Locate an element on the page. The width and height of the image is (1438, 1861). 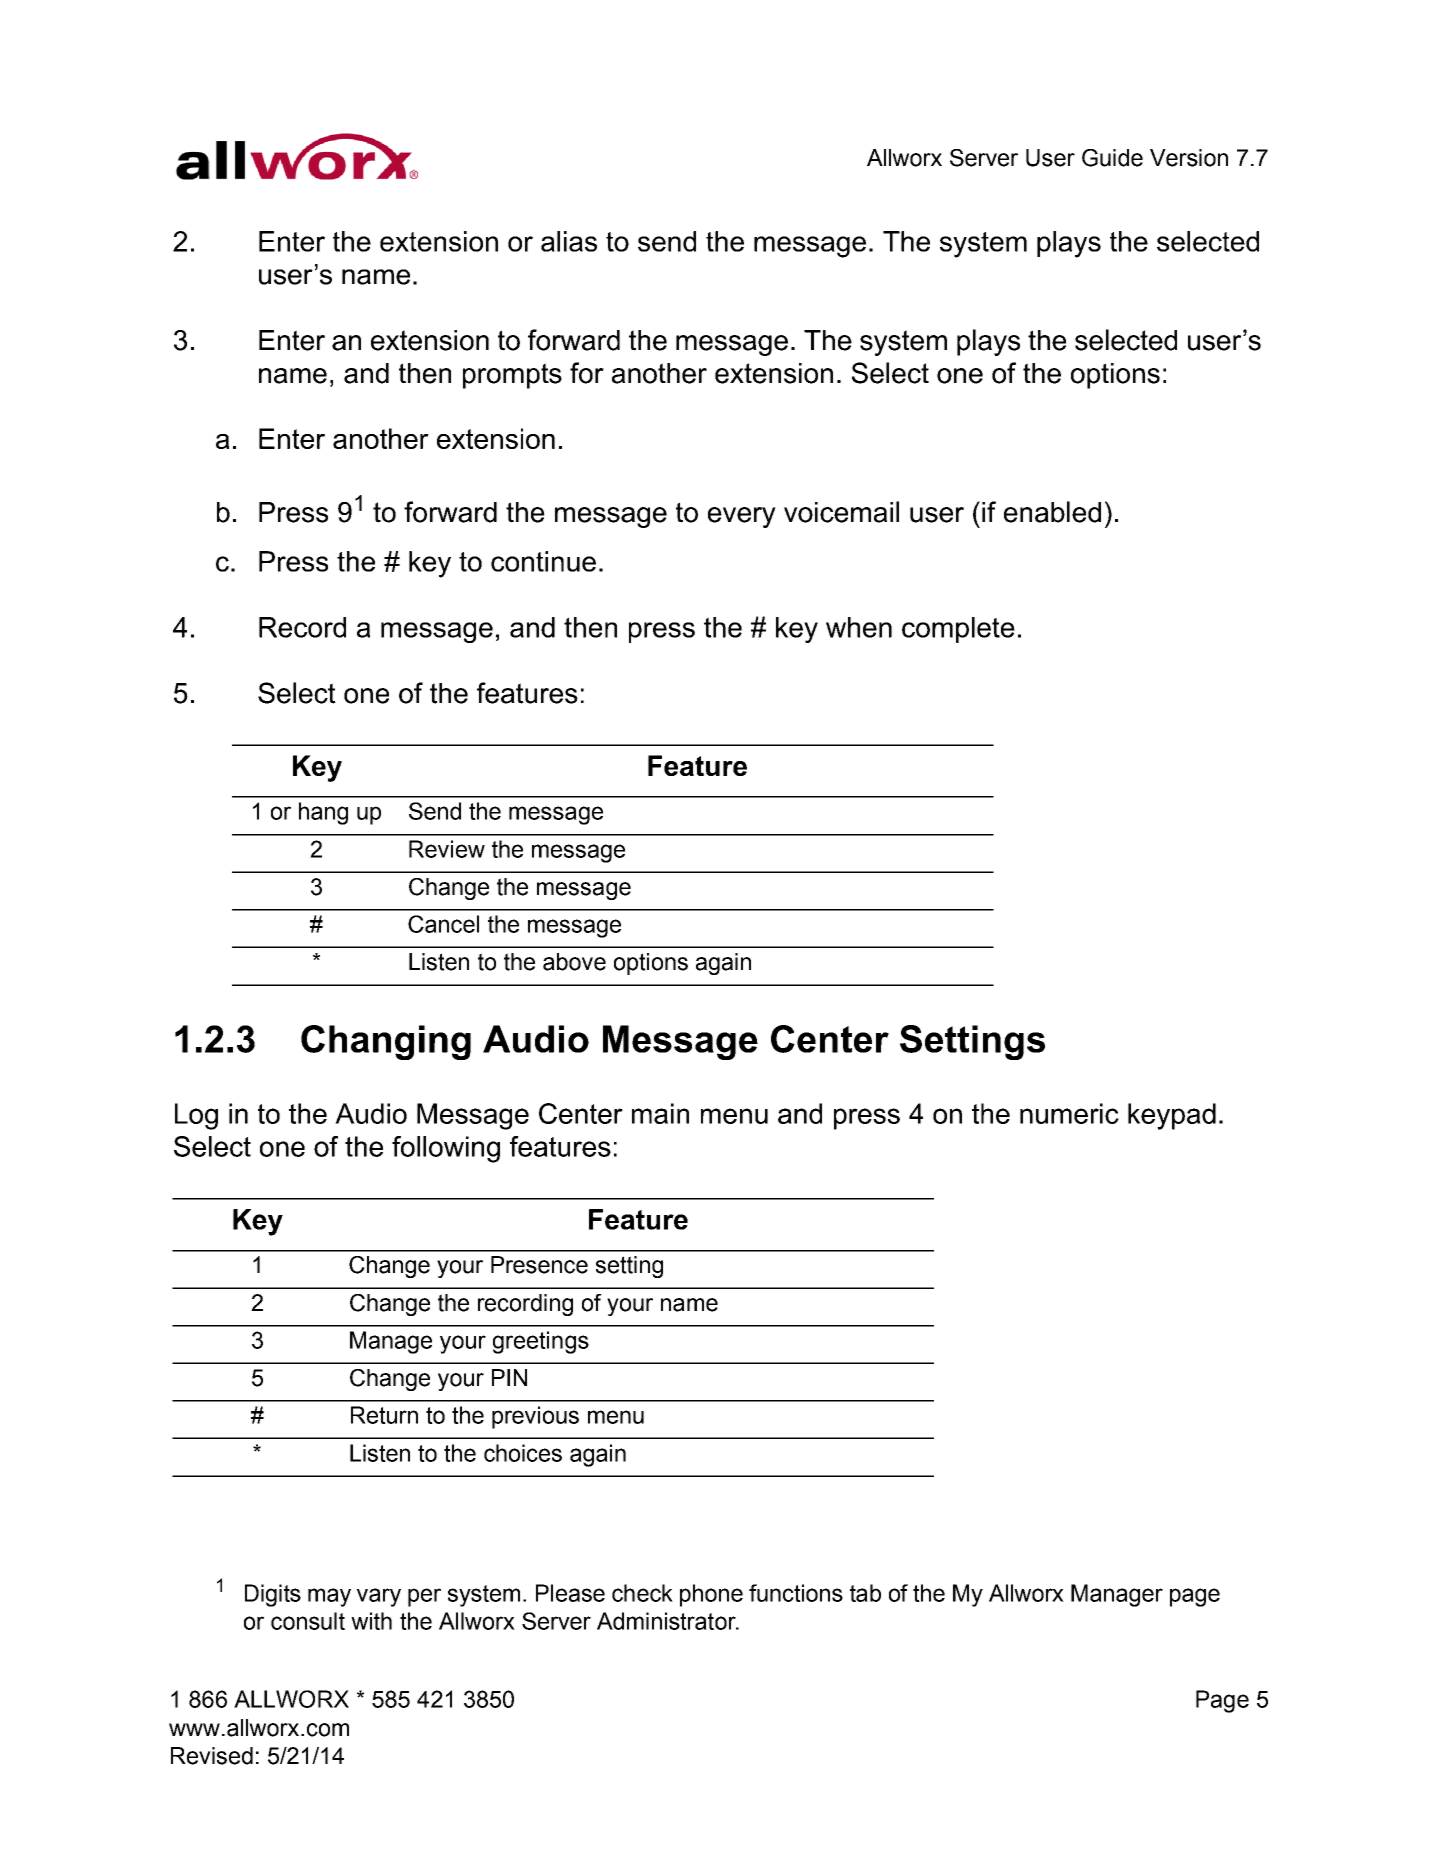
alias is located at coordinates (569, 241).
